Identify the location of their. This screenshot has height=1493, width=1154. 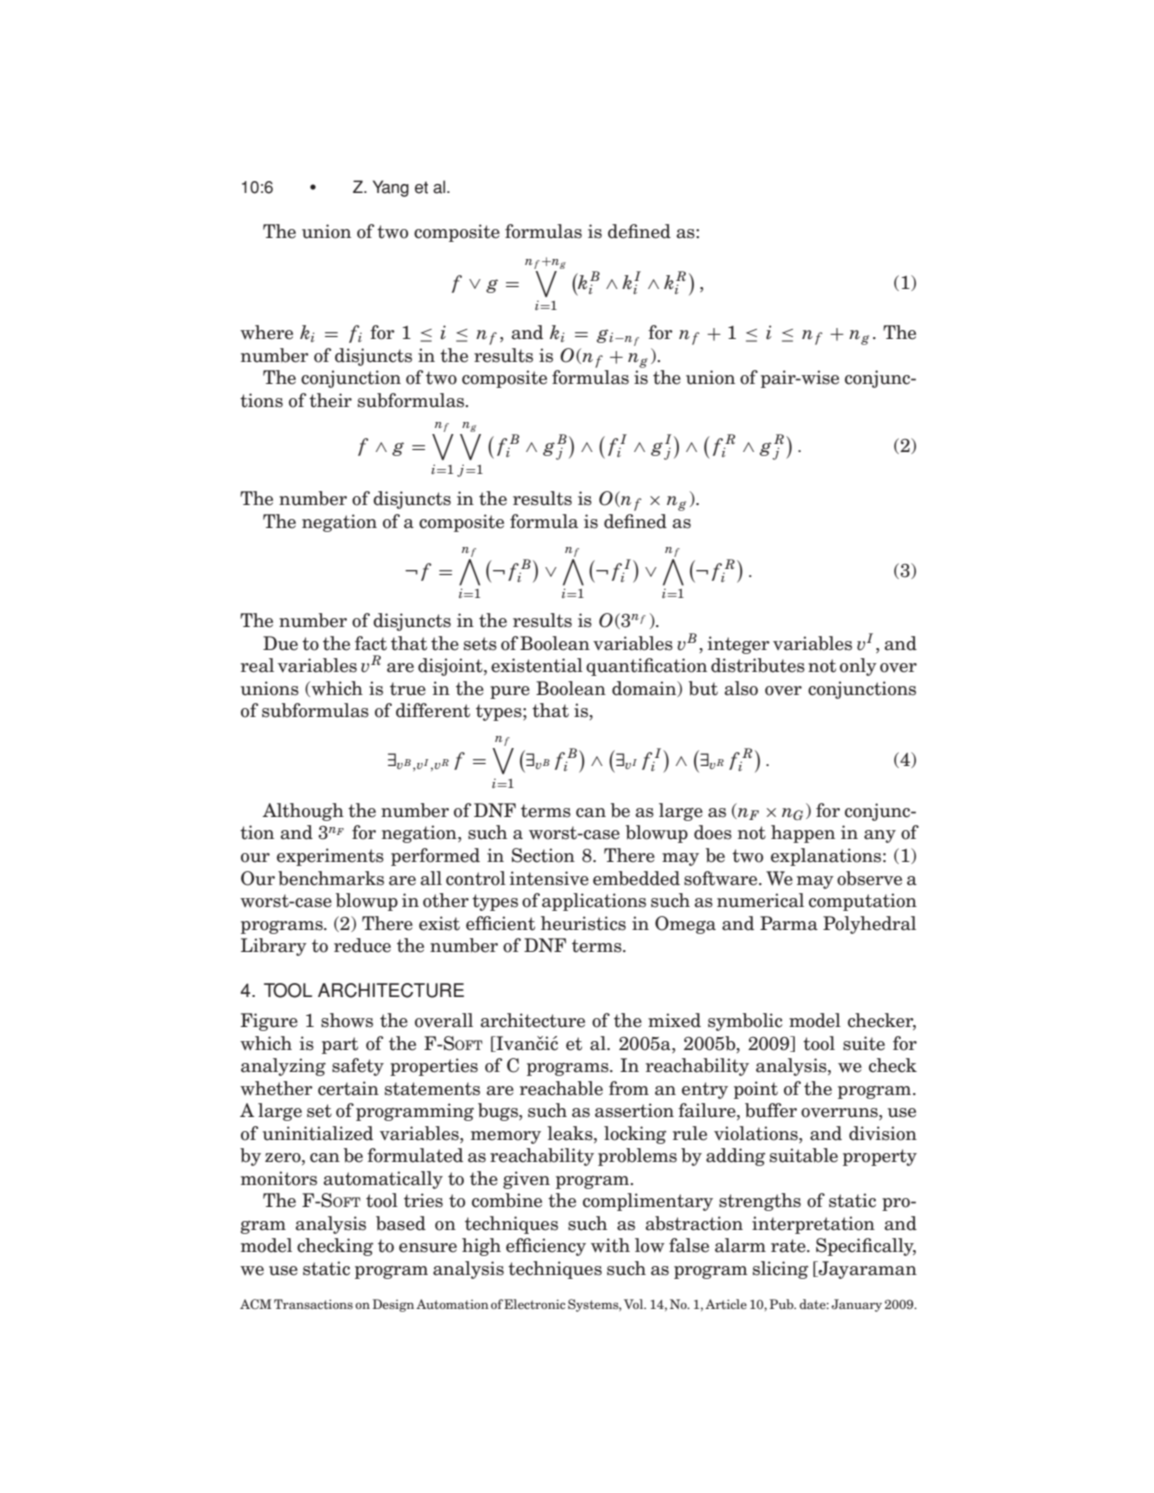
(330, 400).
